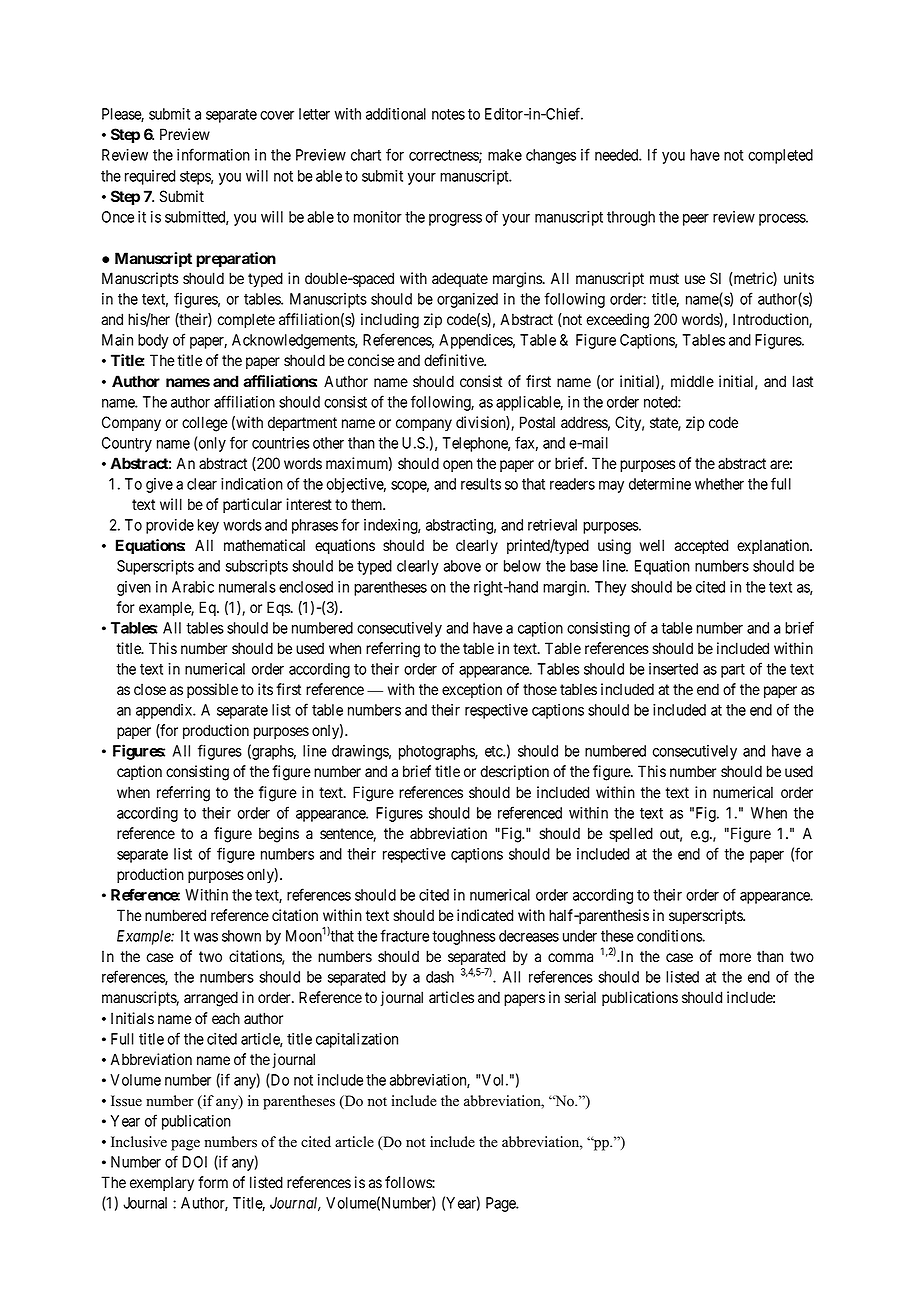 This screenshot has width=924, height=1308. What do you see at coordinates (696, 220) in the screenshot?
I see `peer` at bounding box center [696, 220].
